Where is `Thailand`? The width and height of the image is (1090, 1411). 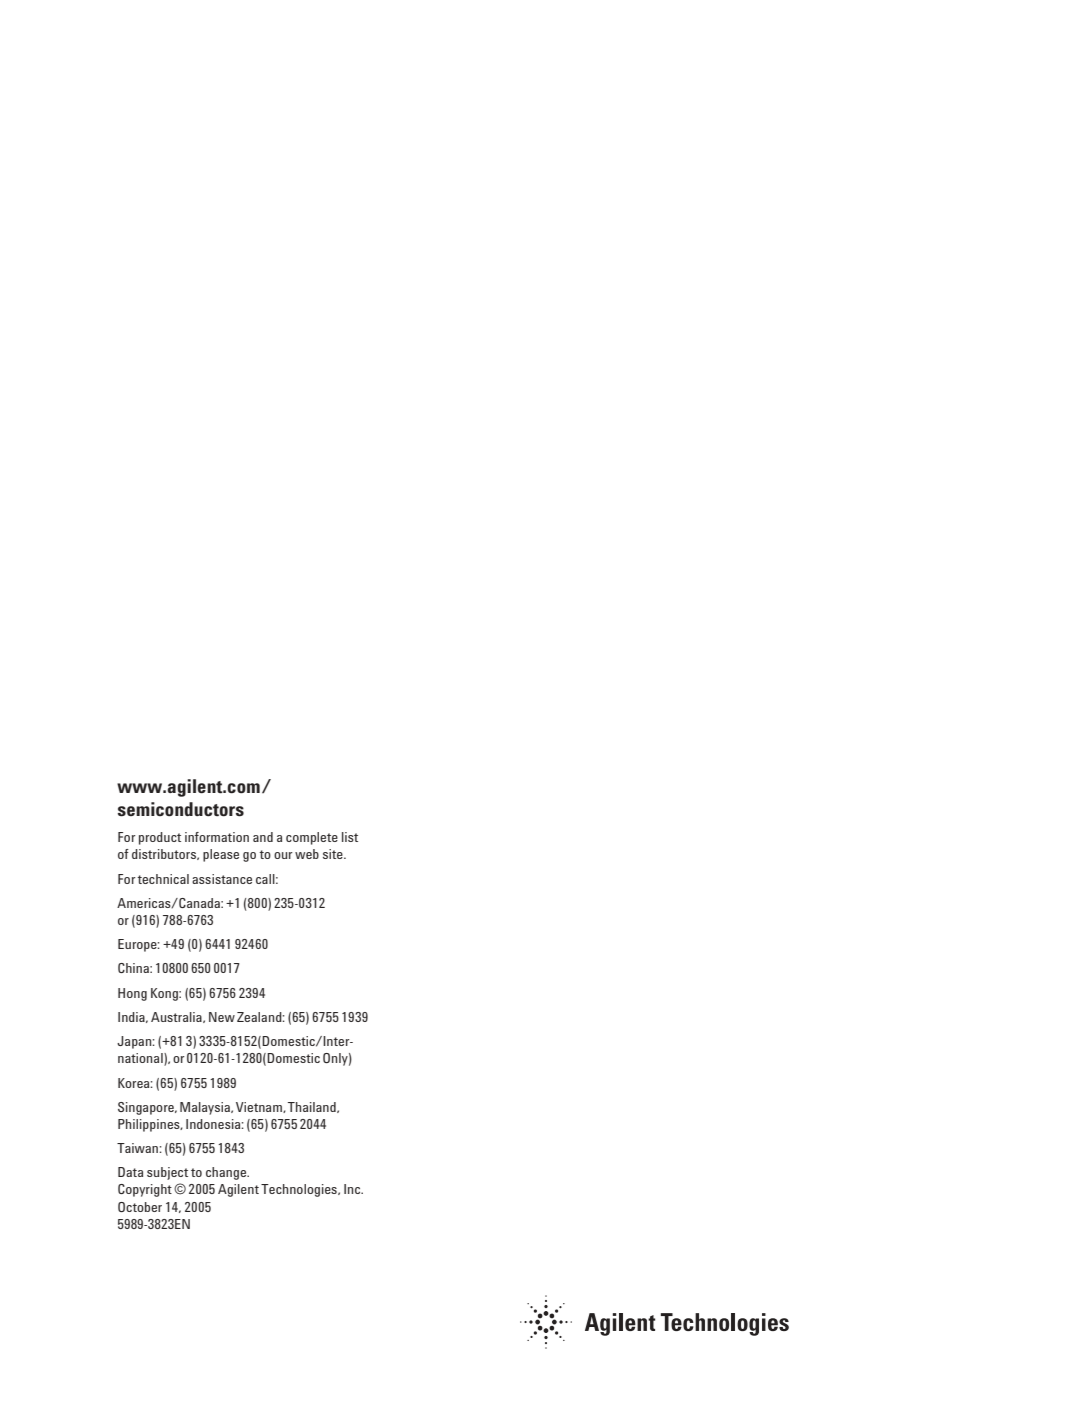 Thailand is located at coordinates (313, 1107).
